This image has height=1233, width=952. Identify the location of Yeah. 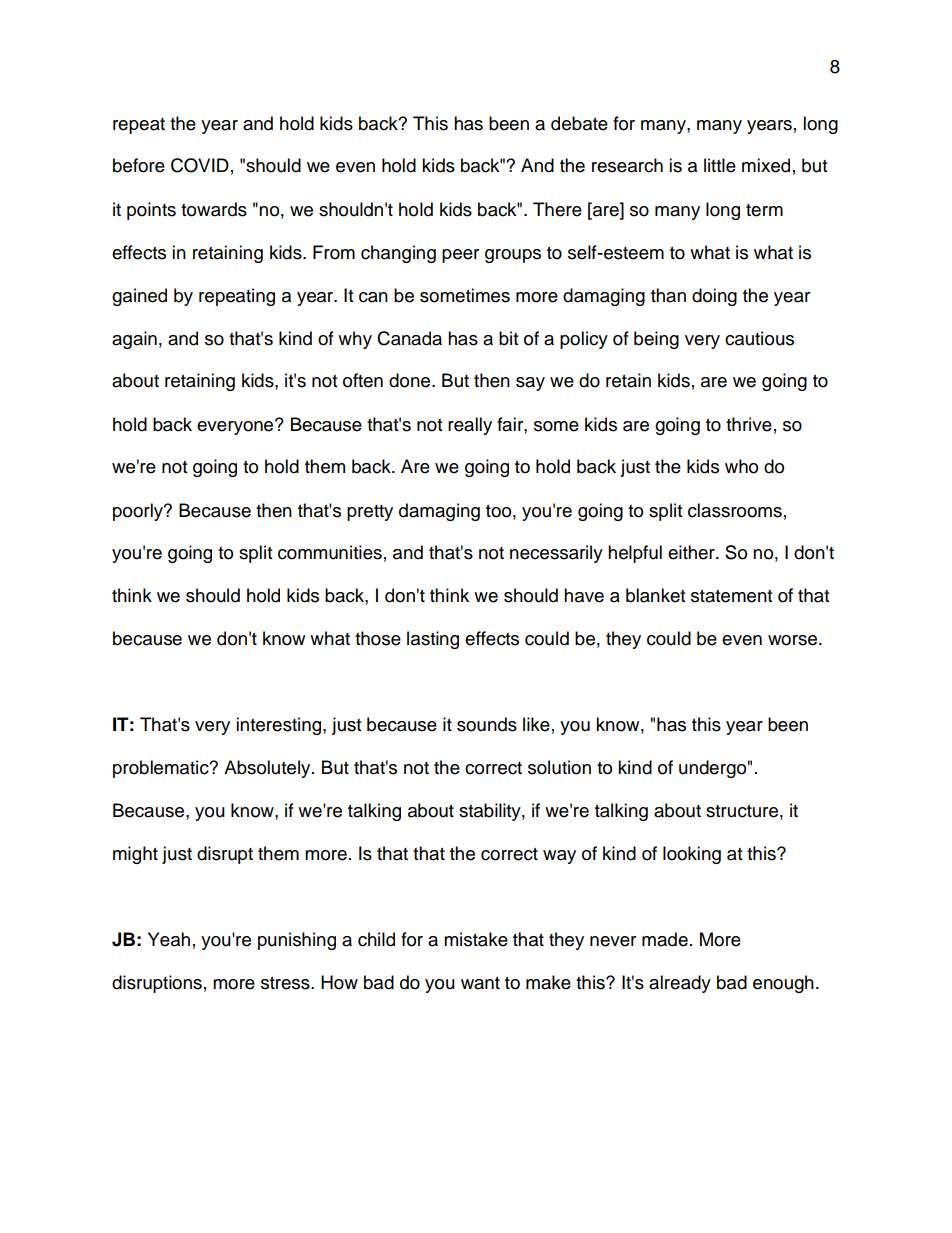
(169, 939).
